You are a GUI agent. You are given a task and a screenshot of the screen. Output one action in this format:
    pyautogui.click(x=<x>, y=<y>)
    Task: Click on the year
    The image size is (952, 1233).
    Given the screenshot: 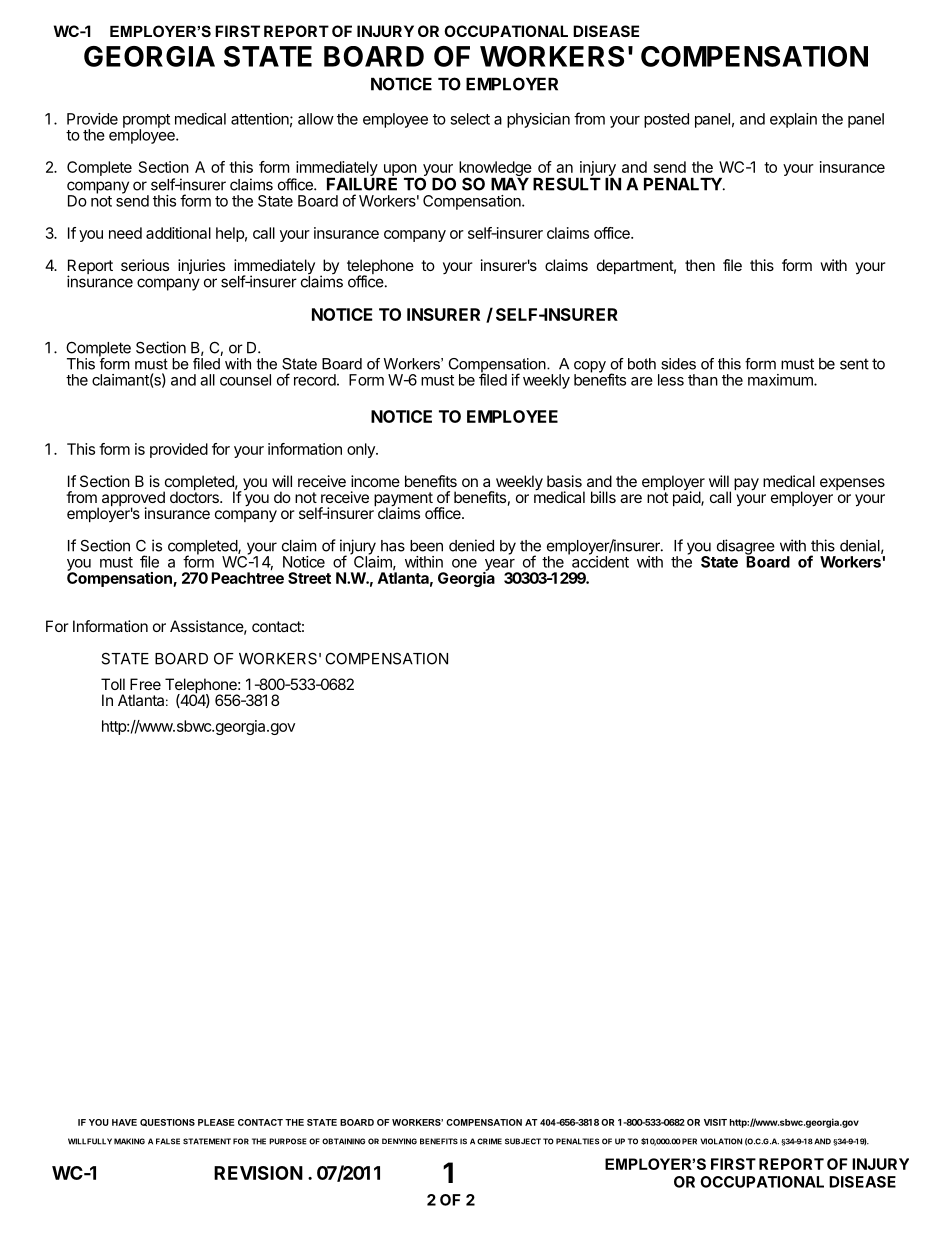 What is the action you would take?
    pyautogui.click(x=500, y=566)
